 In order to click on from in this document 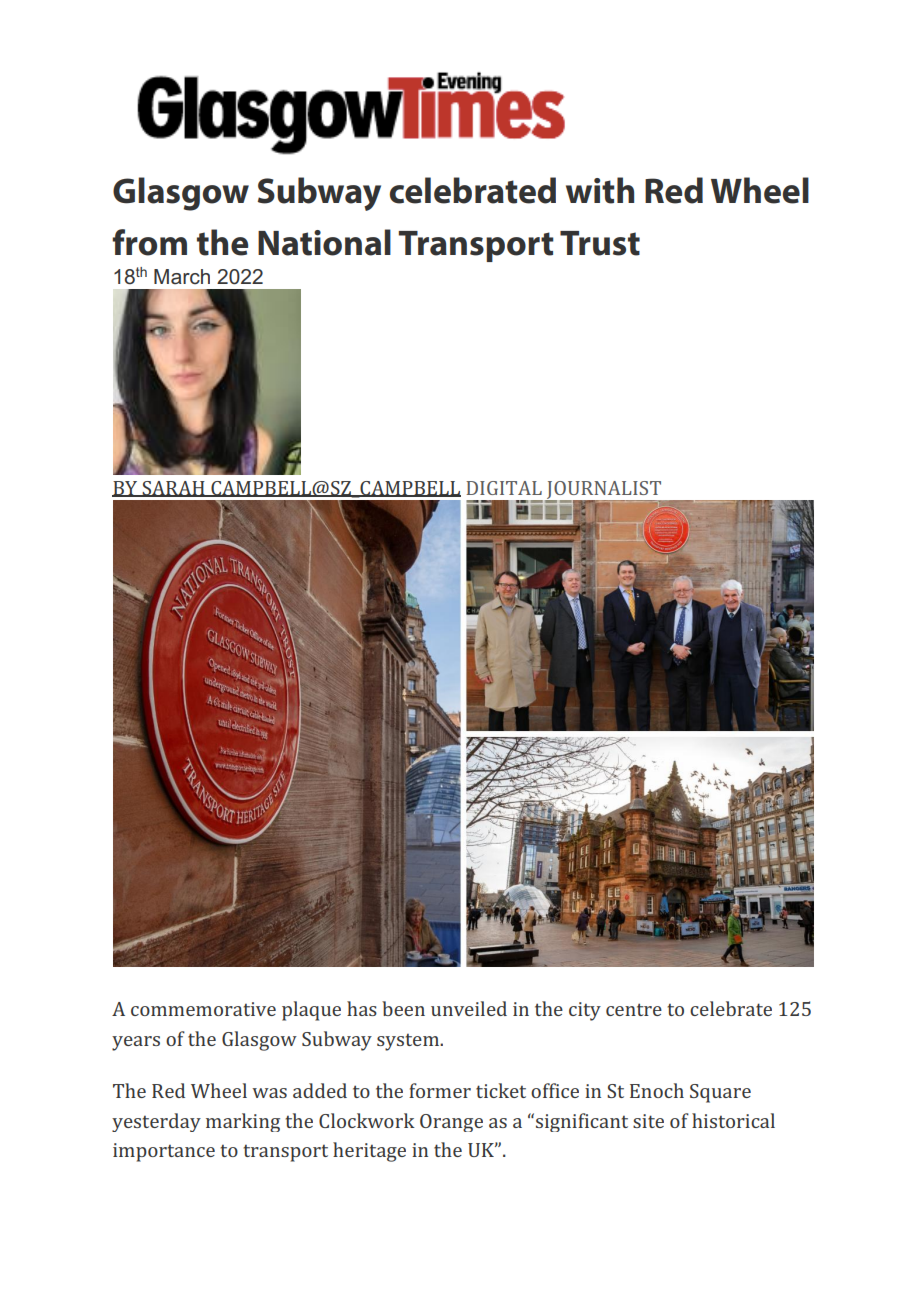, I will do `click(149, 242)`.
